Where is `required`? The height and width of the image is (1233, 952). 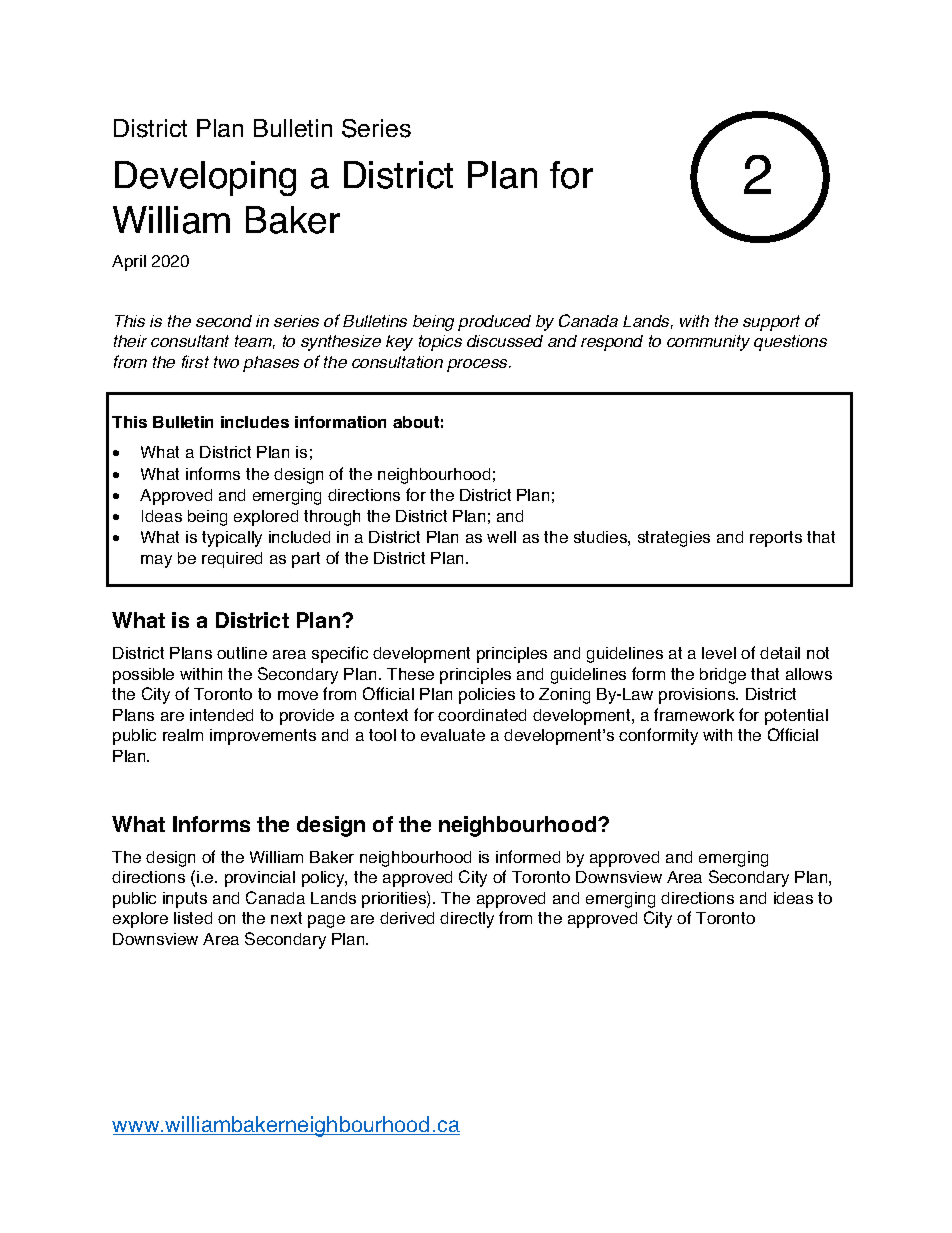 required is located at coordinates (232, 560).
